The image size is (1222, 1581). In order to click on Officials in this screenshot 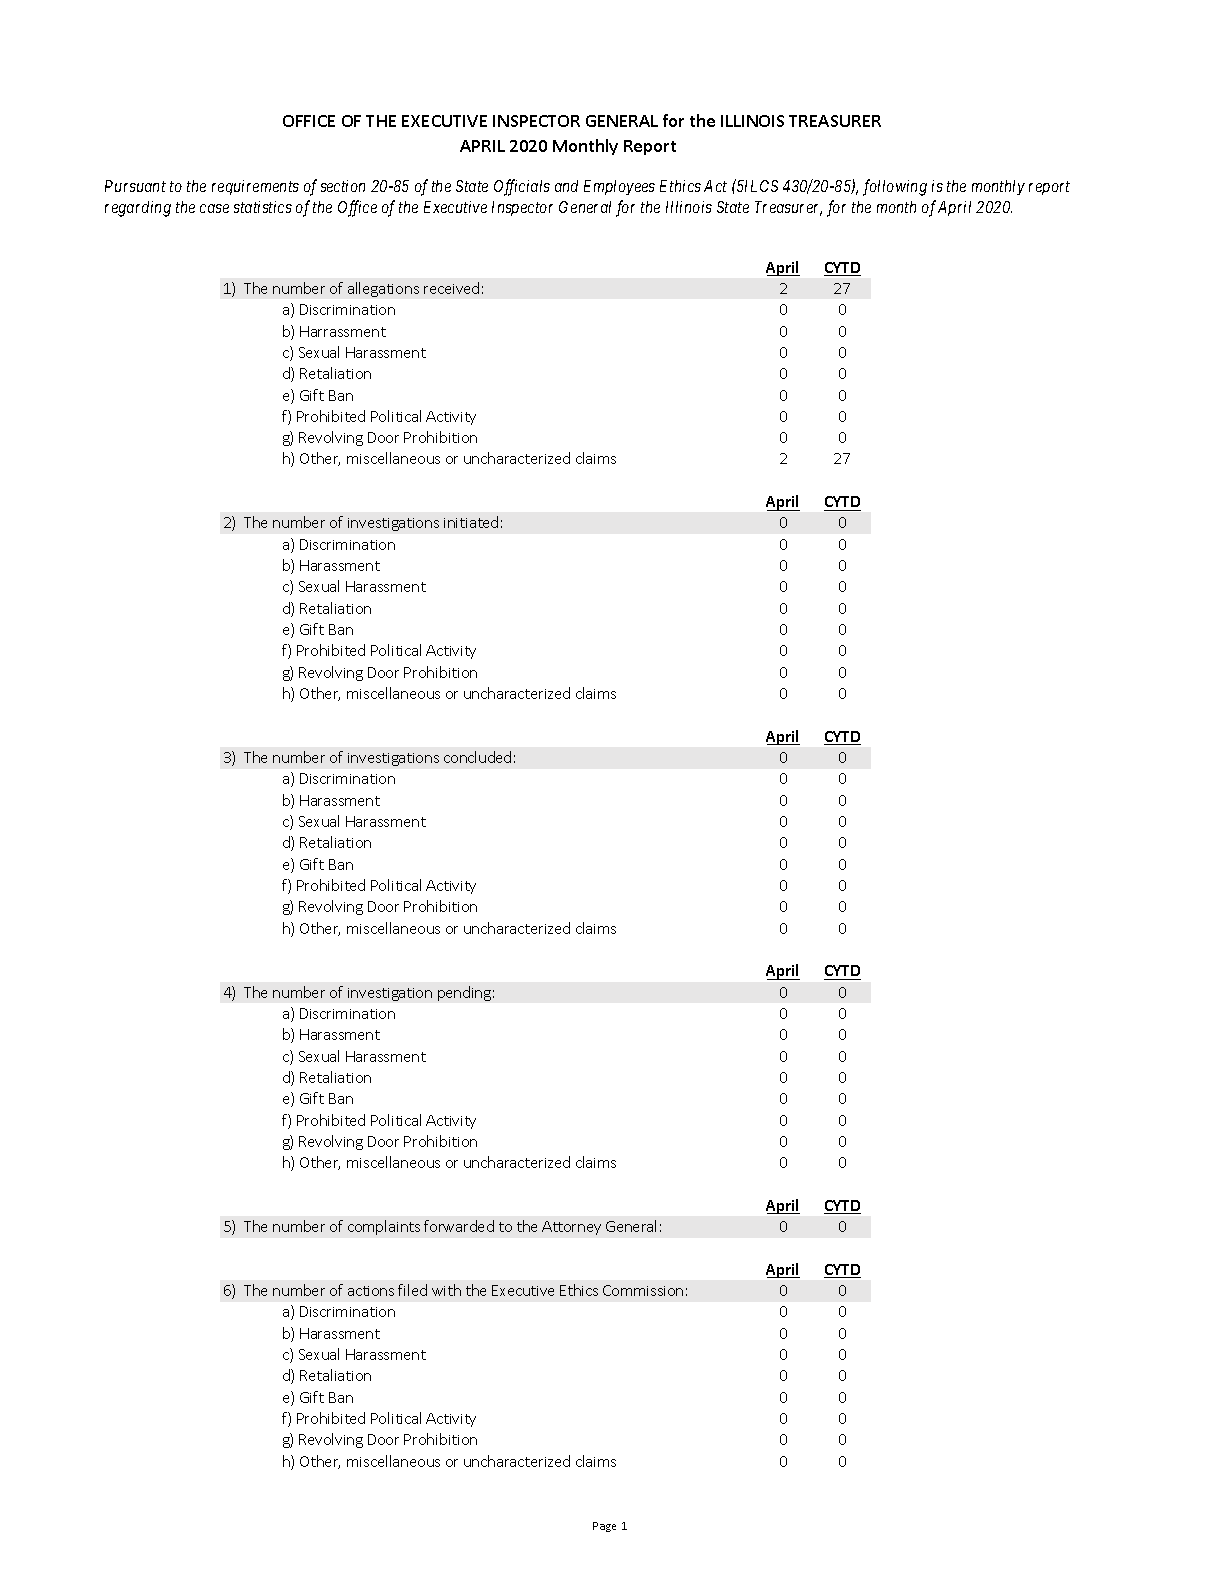, I will do `click(522, 187)`.
